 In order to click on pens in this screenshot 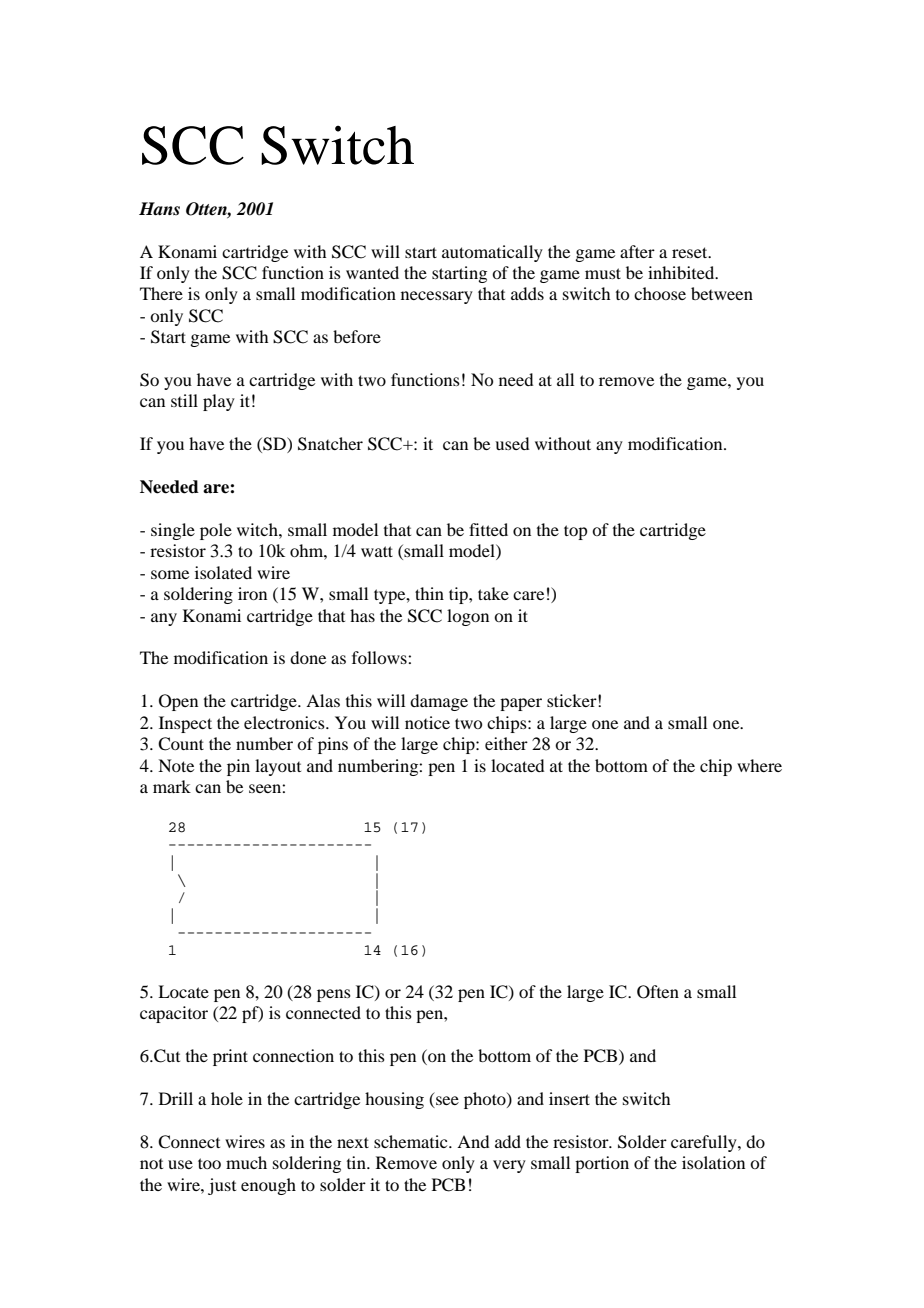, I will do `click(334, 995)`.
